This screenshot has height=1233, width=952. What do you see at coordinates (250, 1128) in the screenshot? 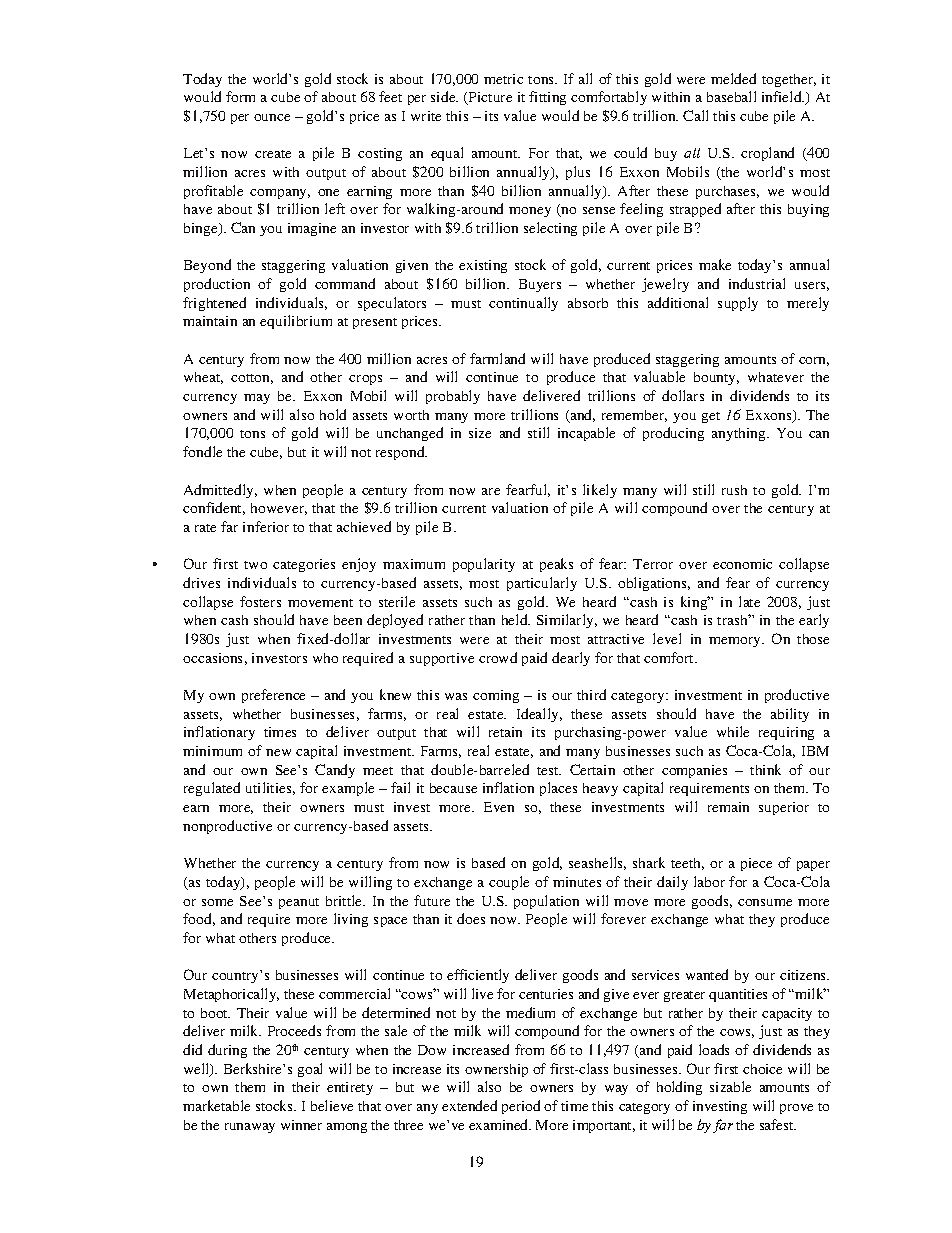
I see `runaway` at bounding box center [250, 1128].
